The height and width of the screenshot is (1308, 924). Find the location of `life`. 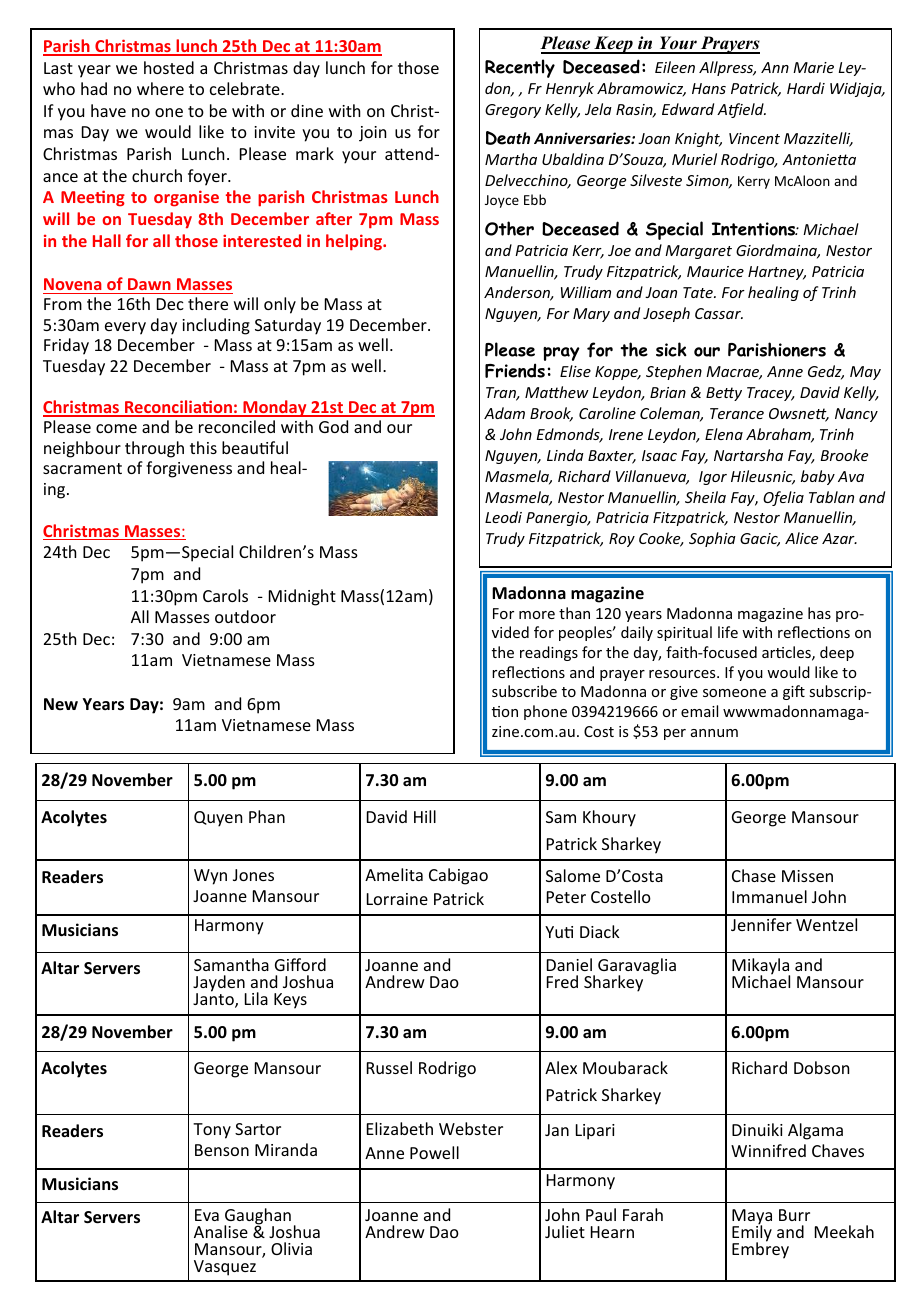

life is located at coordinates (728, 632).
